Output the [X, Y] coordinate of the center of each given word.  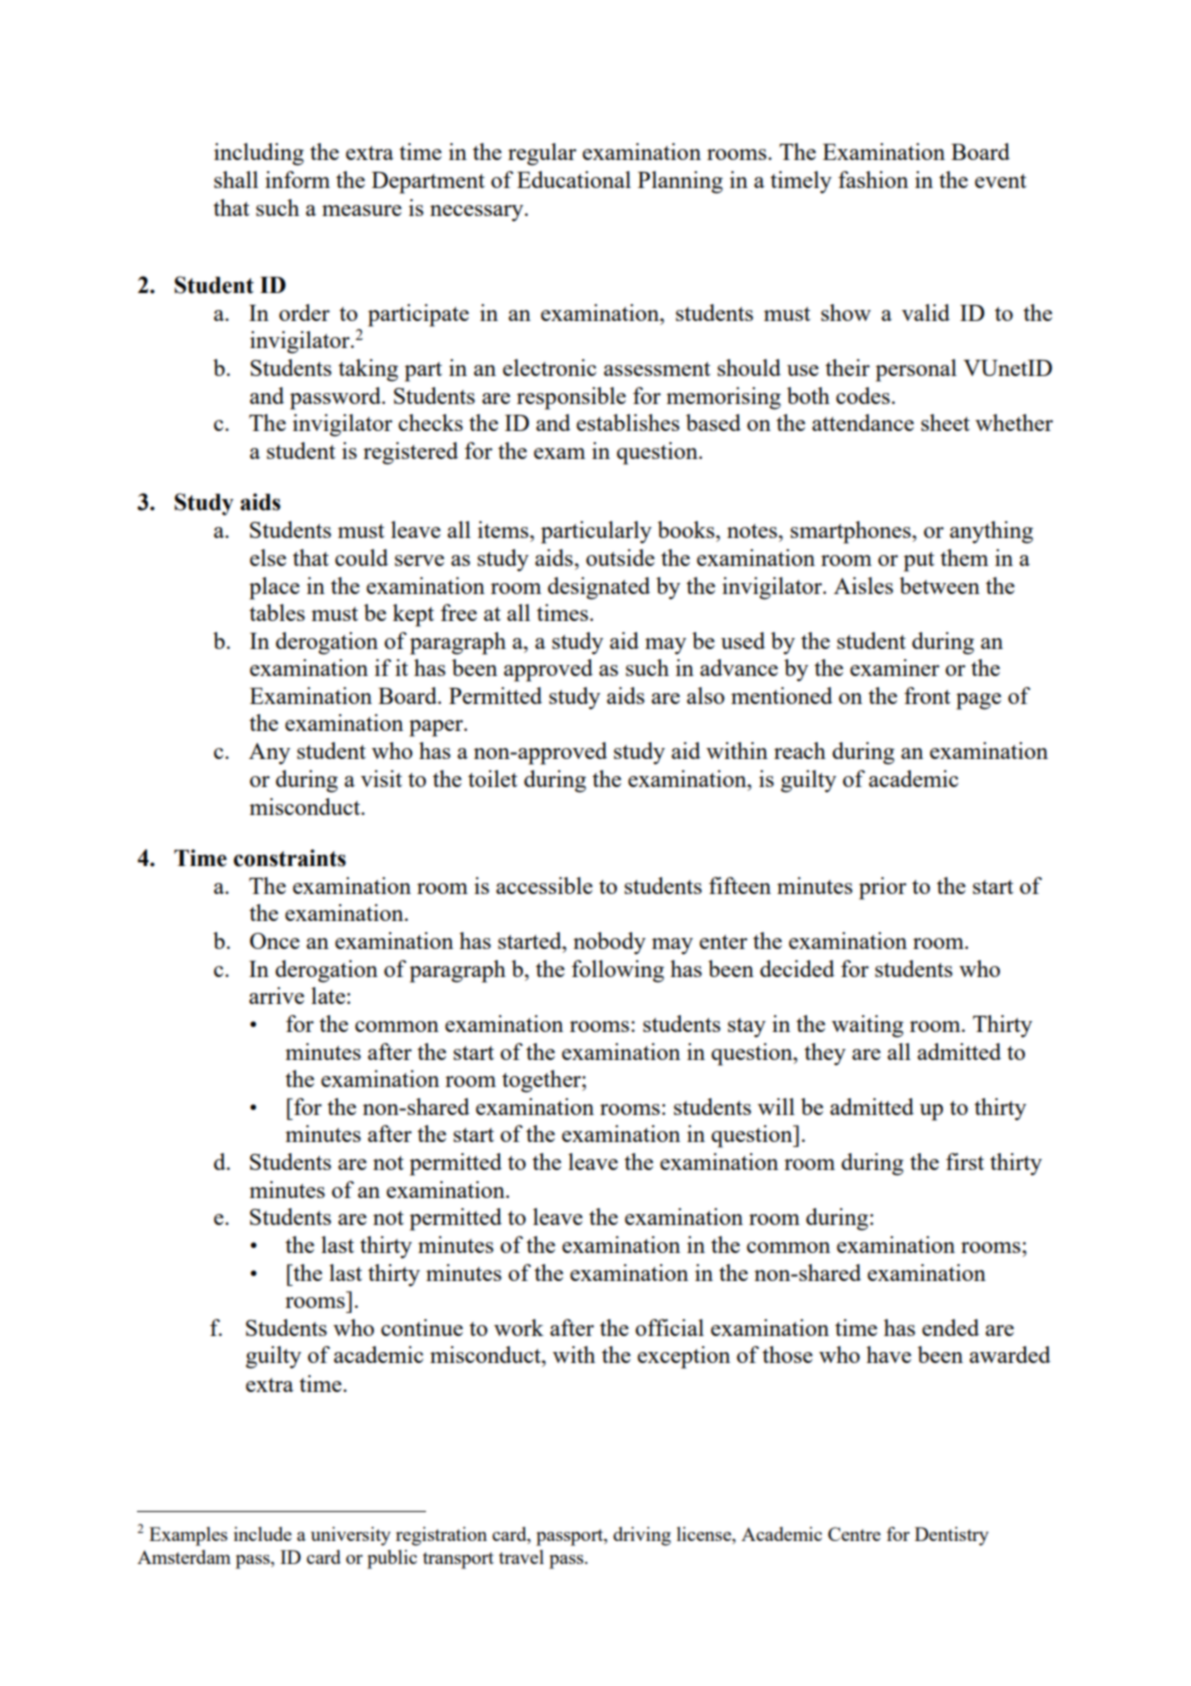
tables [277, 612]
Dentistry [952, 1536]
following [618, 971]
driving [642, 1536]
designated [599, 588]
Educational [574, 179]
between [940, 585]
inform [297, 179]
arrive [276, 995]
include [263, 1534]
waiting [868, 1026]
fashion [873, 179]
